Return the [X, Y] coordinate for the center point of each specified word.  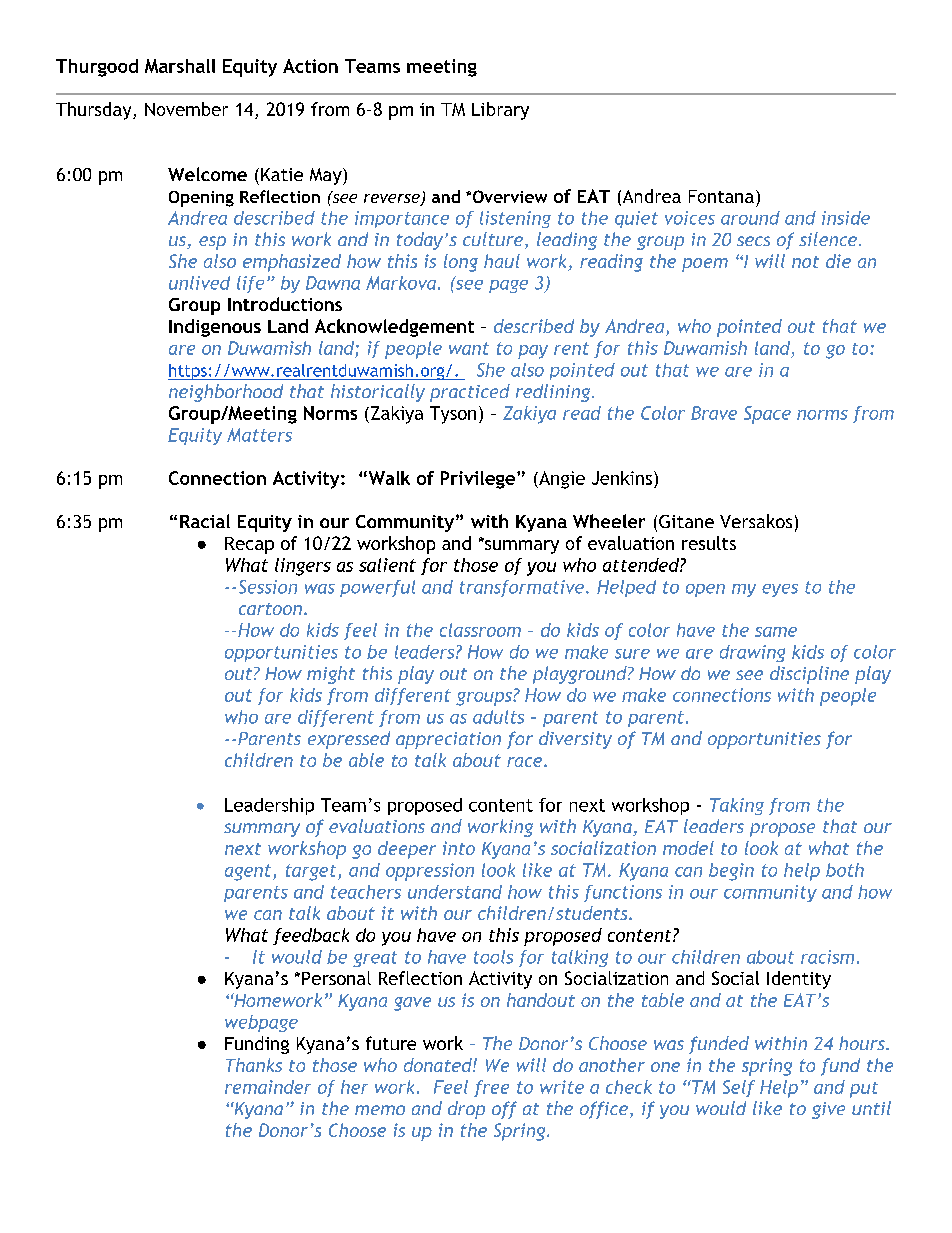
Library [500, 111]
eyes [780, 590]
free [491, 1088]
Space [767, 415]
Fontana [721, 196]
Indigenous [215, 328]
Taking [737, 806]
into [459, 848]
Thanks [254, 1065]
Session [268, 587]
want [469, 348]
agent [249, 872]
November [186, 109]
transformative [522, 588]
